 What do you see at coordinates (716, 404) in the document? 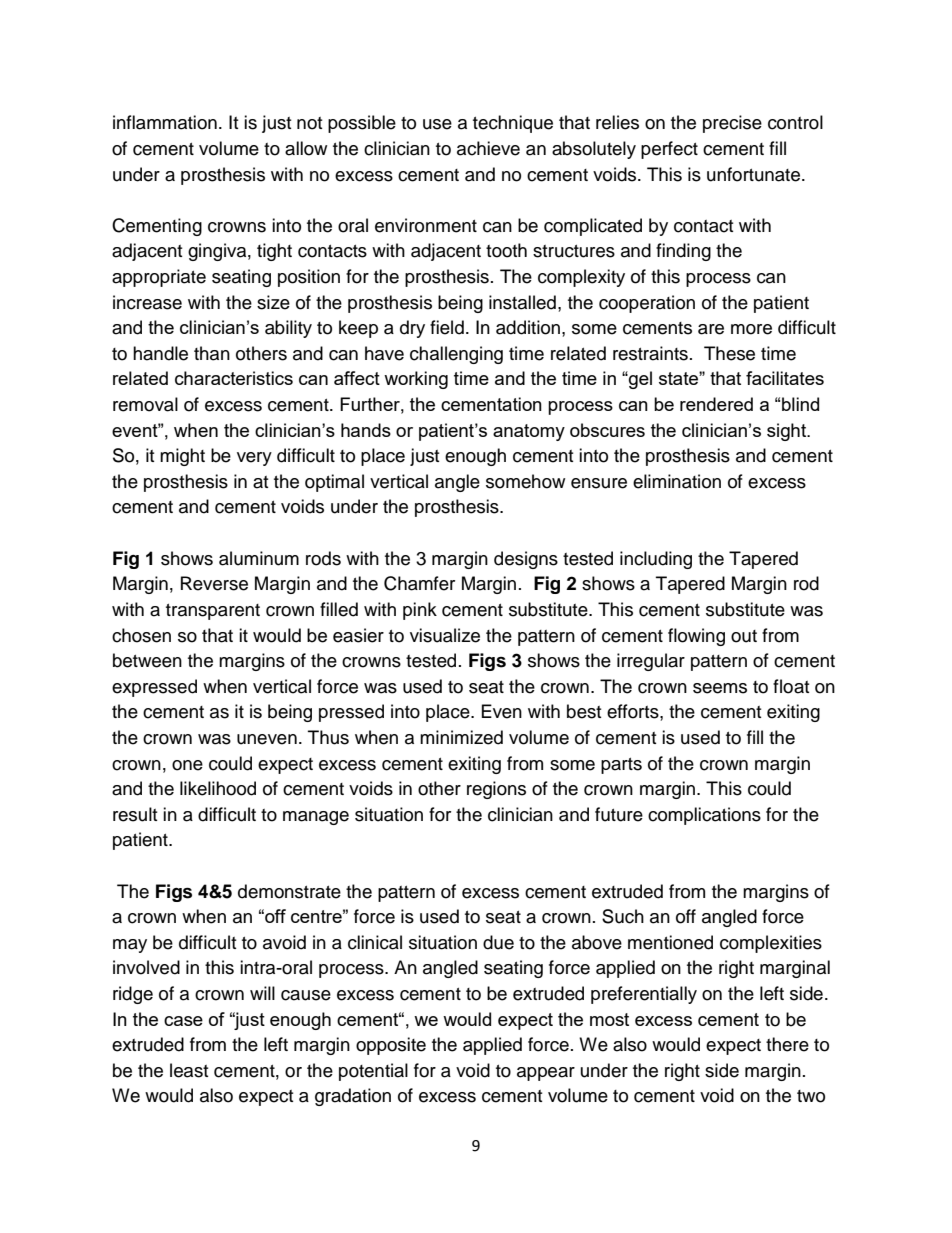
I see `rendered` at bounding box center [716, 404].
